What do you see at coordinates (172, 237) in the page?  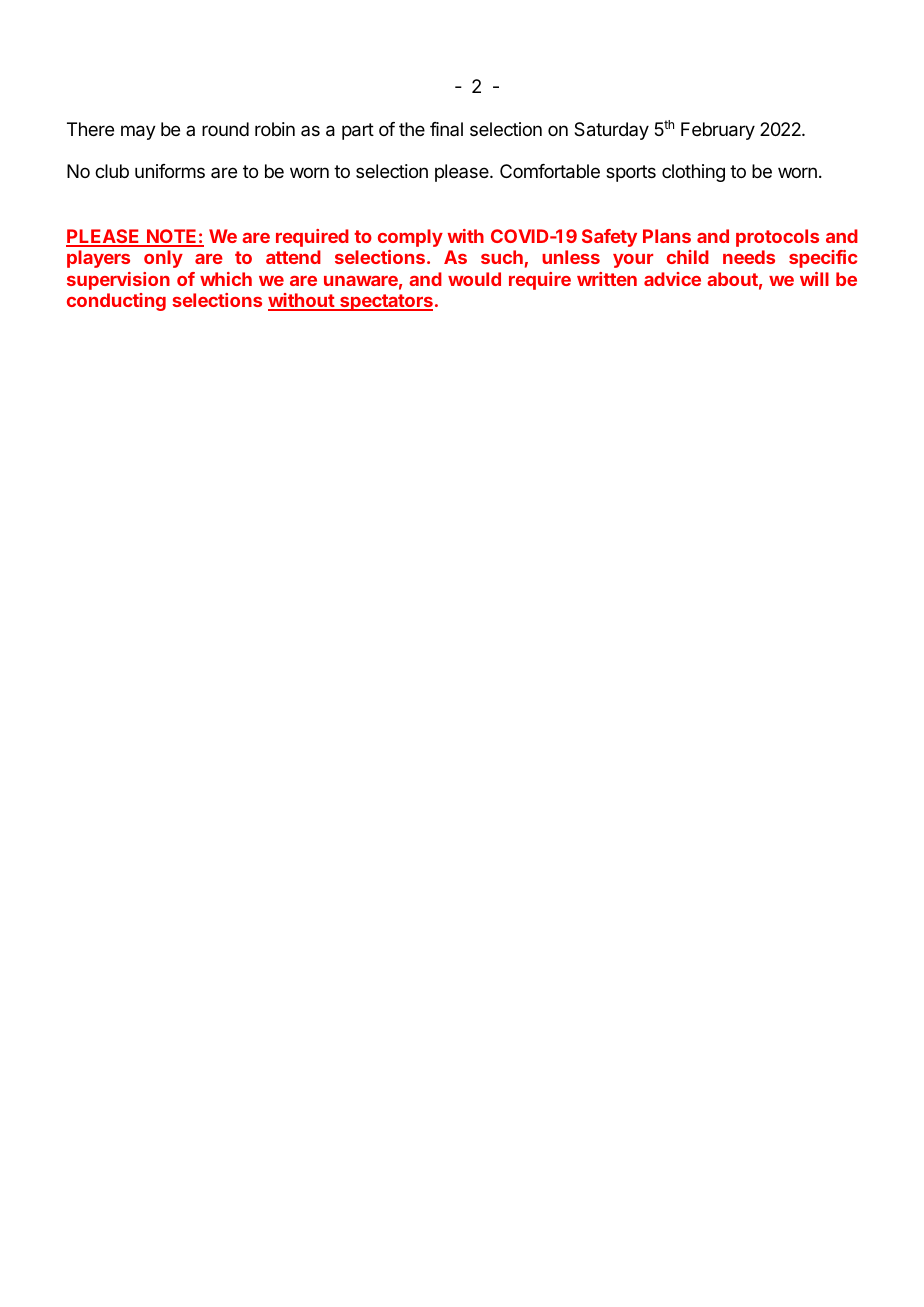 I see `NOTE` at bounding box center [172, 237].
